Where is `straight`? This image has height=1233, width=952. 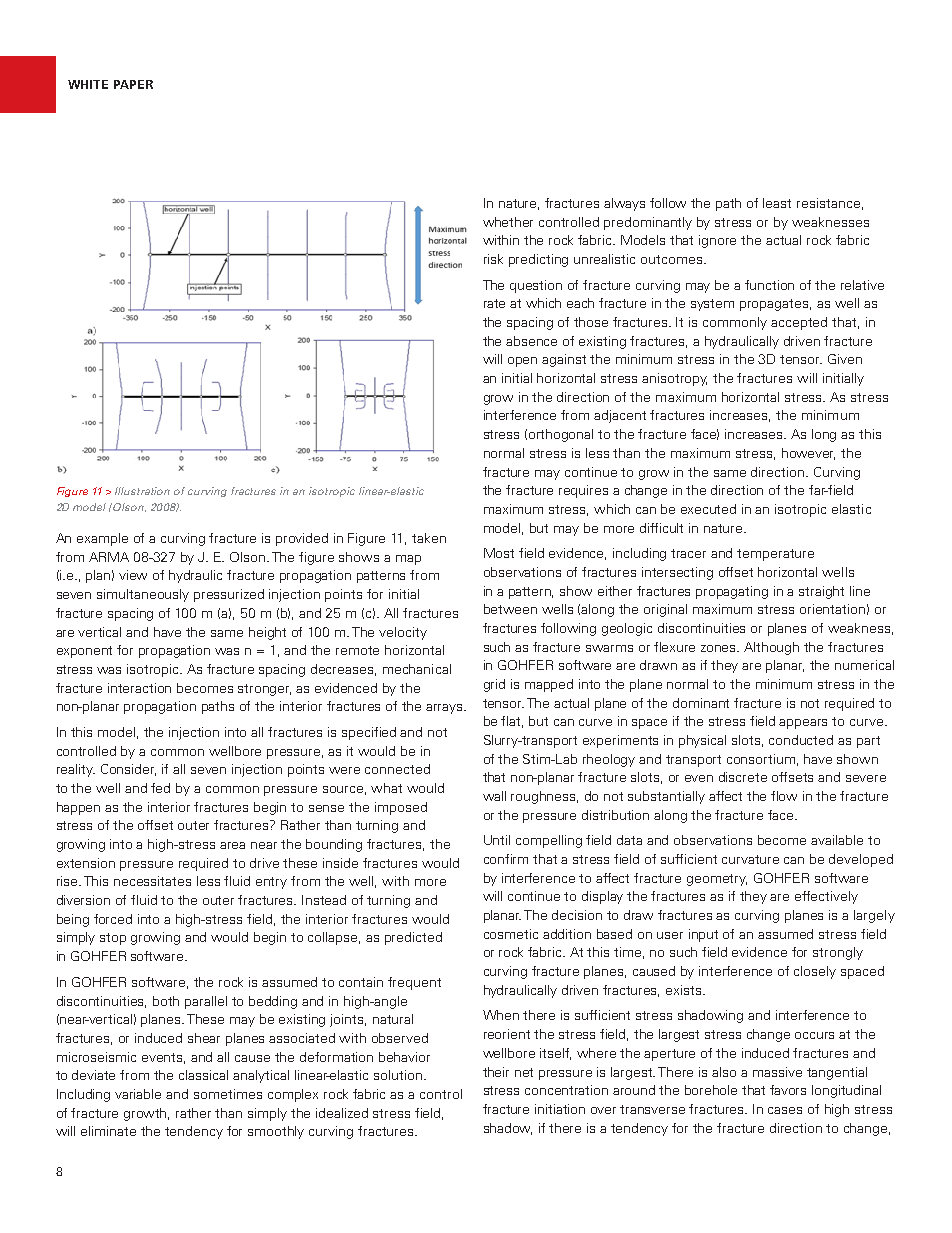
straight is located at coordinates (821, 592).
